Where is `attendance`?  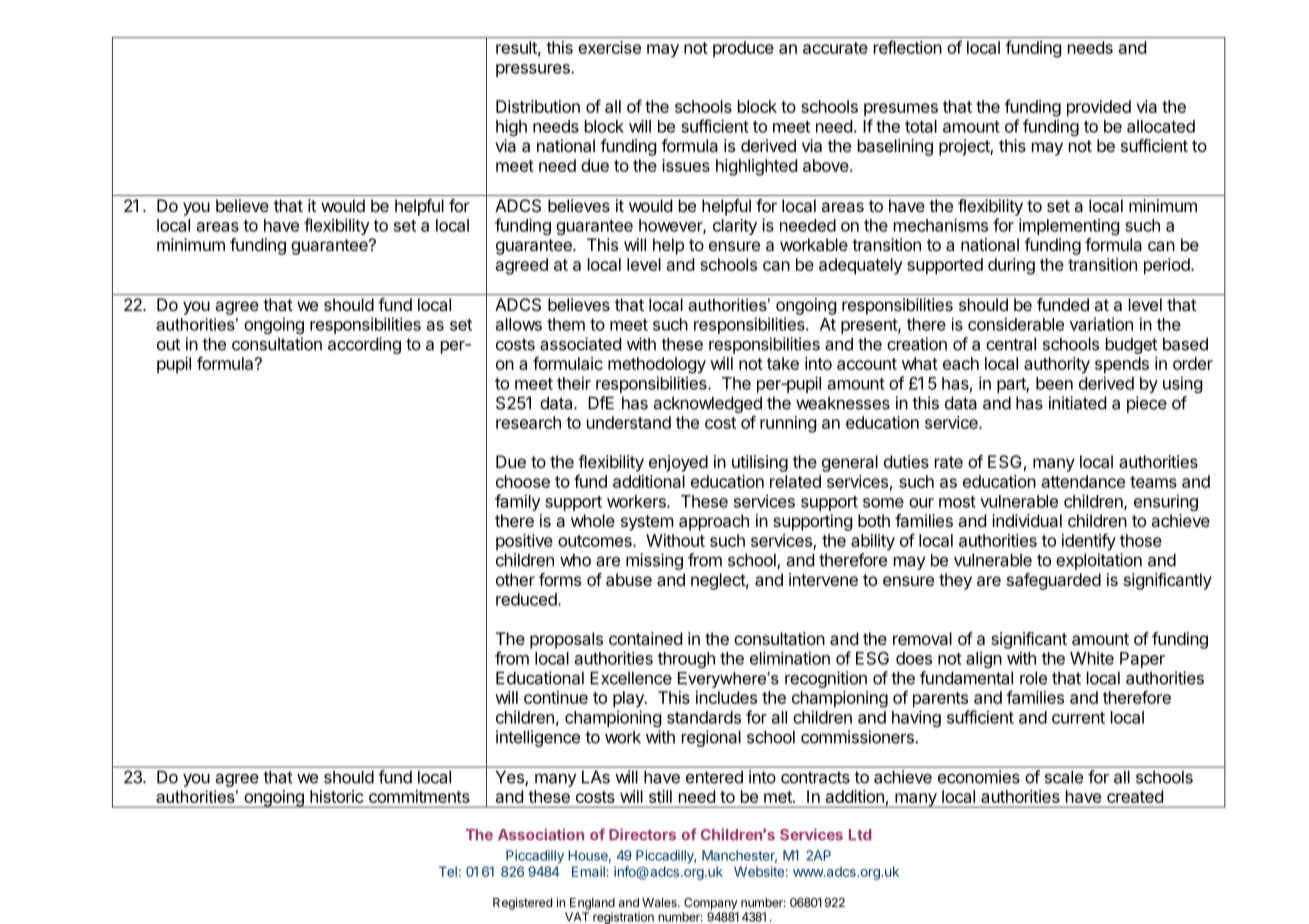
attendance is located at coordinates (1083, 481).
